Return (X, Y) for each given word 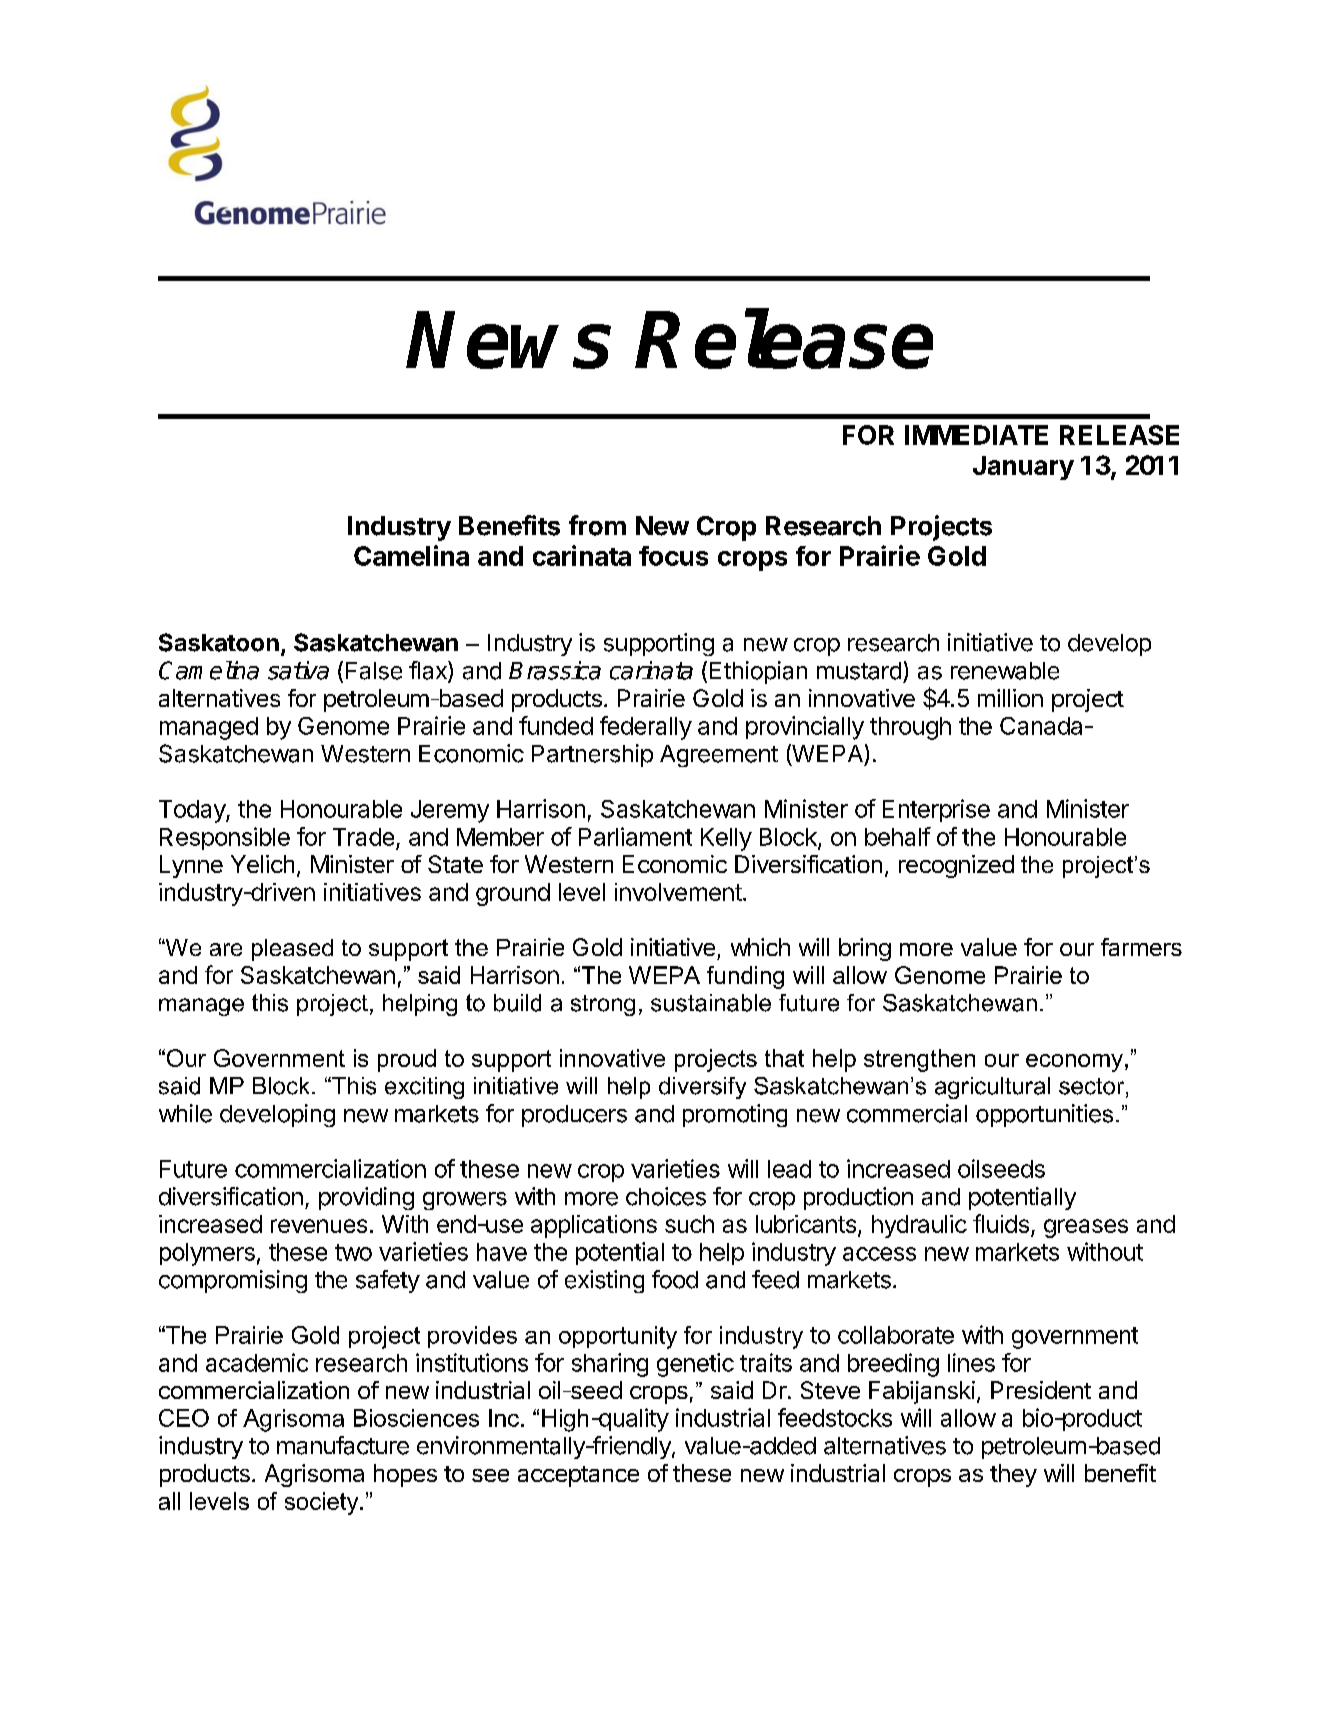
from (597, 525)
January (1023, 468)
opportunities (1044, 1115)
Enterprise (936, 810)
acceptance (578, 1476)
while (185, 1113)
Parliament (635, 836)
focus (673, 556)
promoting (735, 1115)
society (323, 1503)
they (1013, 1475)
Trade (363, 837)
